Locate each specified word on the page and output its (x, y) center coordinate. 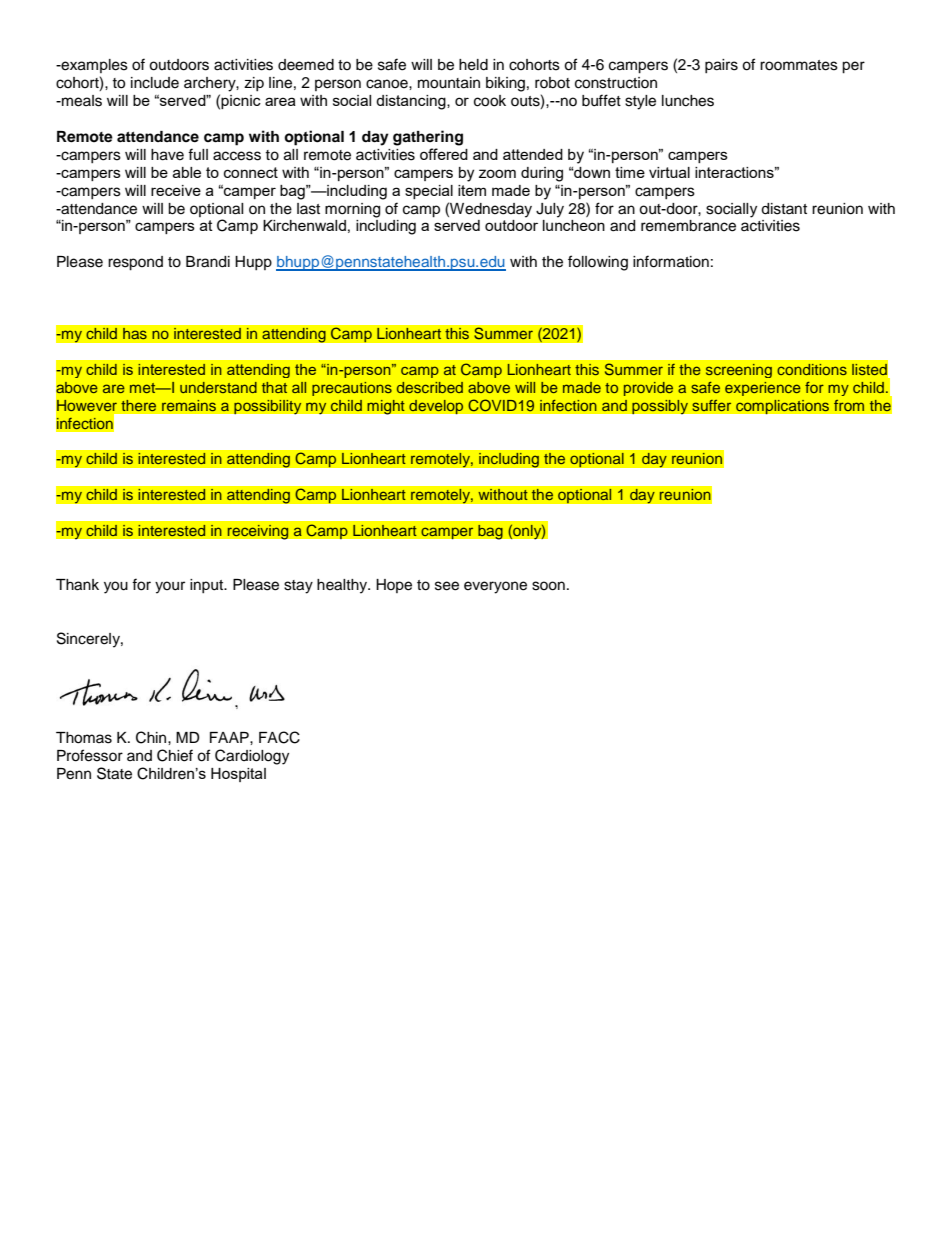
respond (135, 263)
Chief (175, 755)
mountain (449, 83)
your (170, 587)
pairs (721, 66)
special (429, 192)
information (671, 261)
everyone (495, 587)
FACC (279, 737)
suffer (711, 405)
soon (548, 586)
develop (436, 406)
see (447, 586)
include (155, 83)
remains (189, 405)
